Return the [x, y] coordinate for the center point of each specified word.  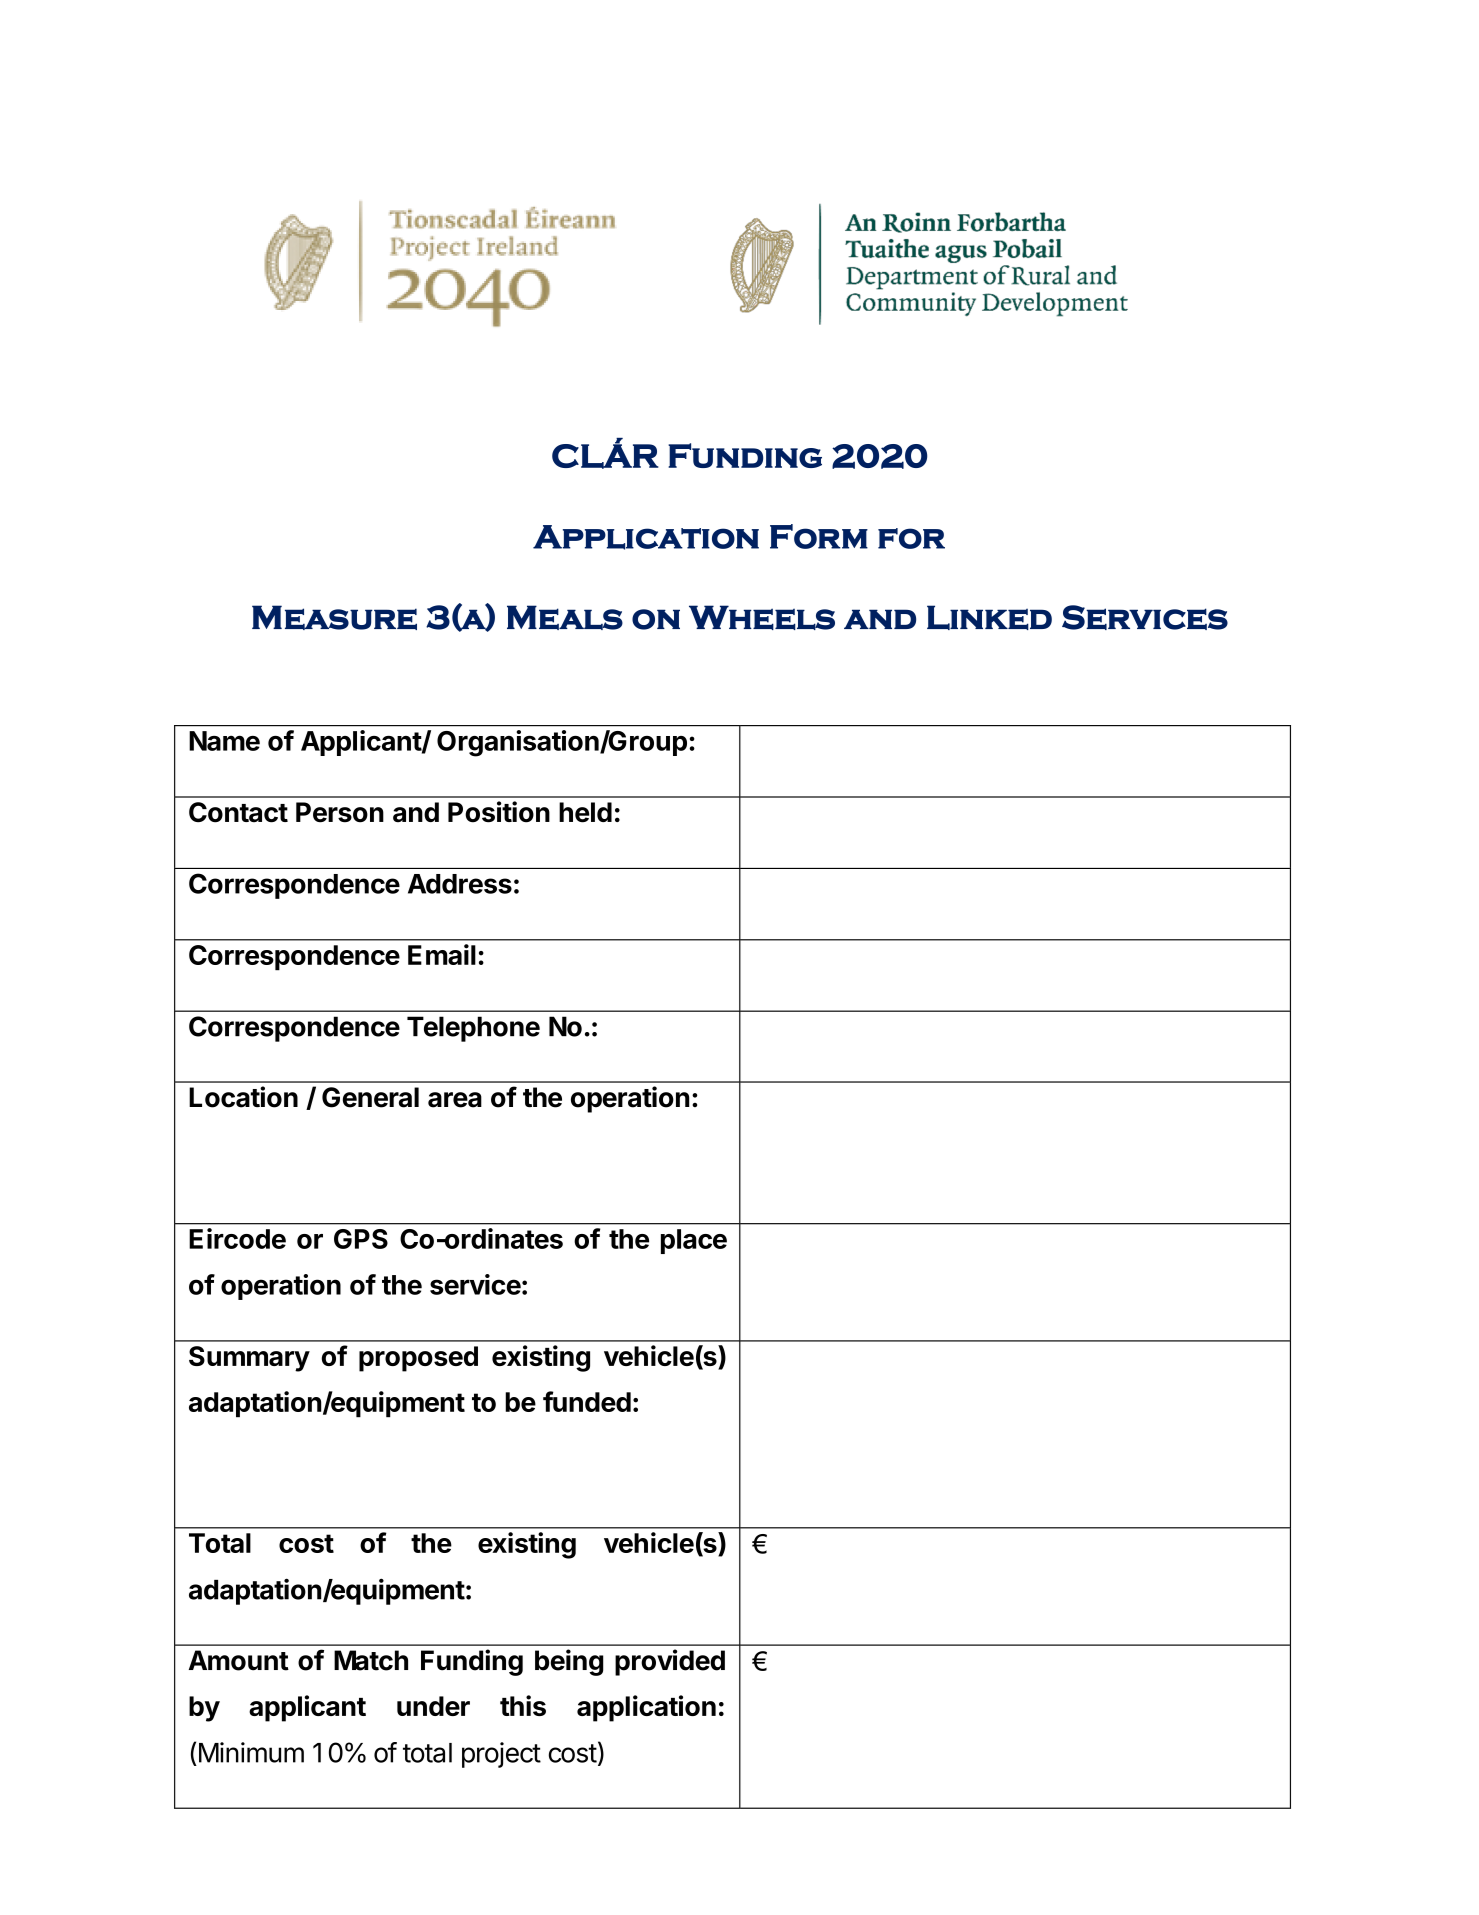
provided [670, 1662]
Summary [249, 1359]
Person [340, 812]
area [455, 1100]
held [585, 812]
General [370, 1097]
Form [819, 536]
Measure [334, 617]
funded [587, 1401]
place [694, 1241]
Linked [989, 617]
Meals [565, 617]
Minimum [251, 1752]
